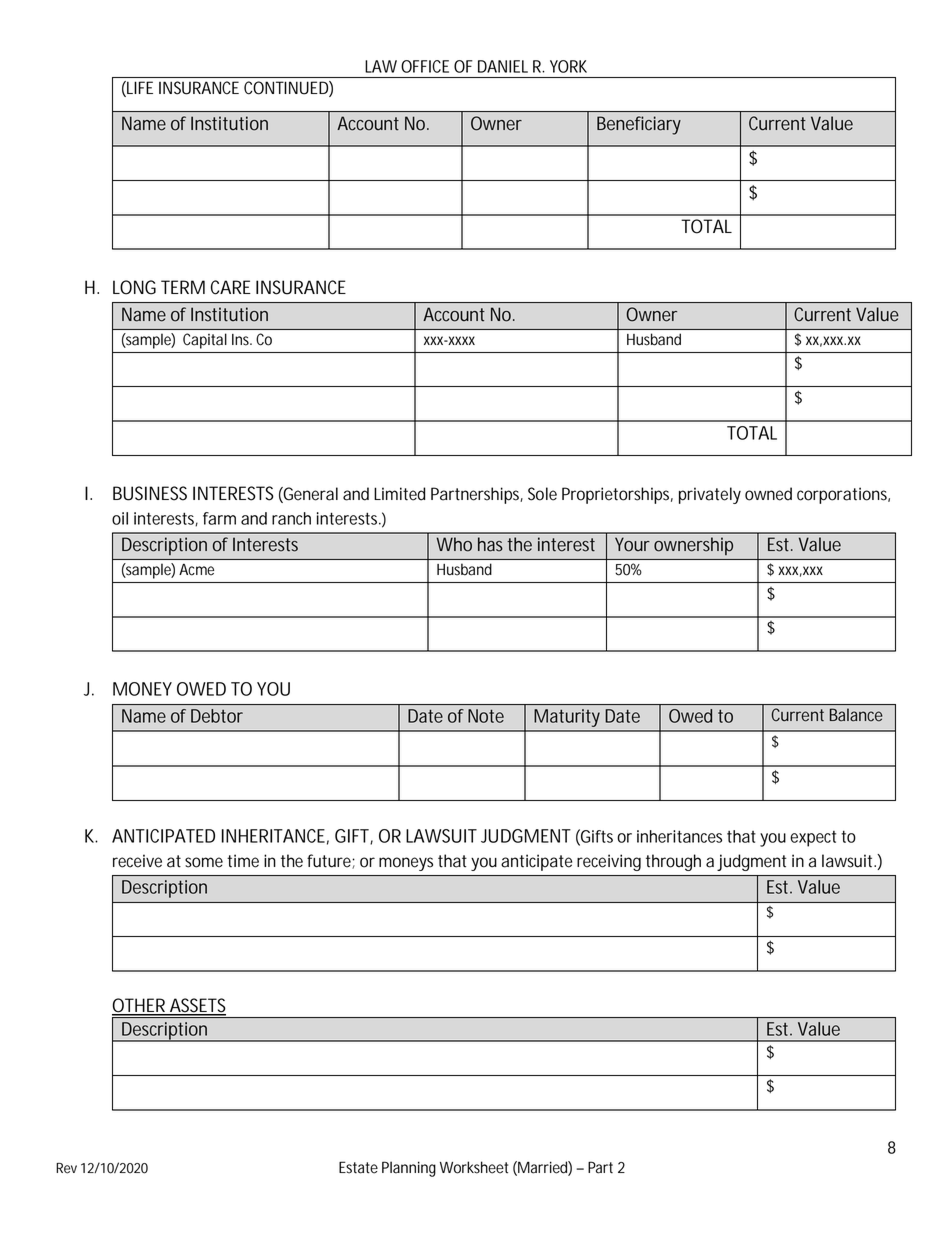  Describe the element at coordinates (768, 494) in the image. I see `owned` at that location.
